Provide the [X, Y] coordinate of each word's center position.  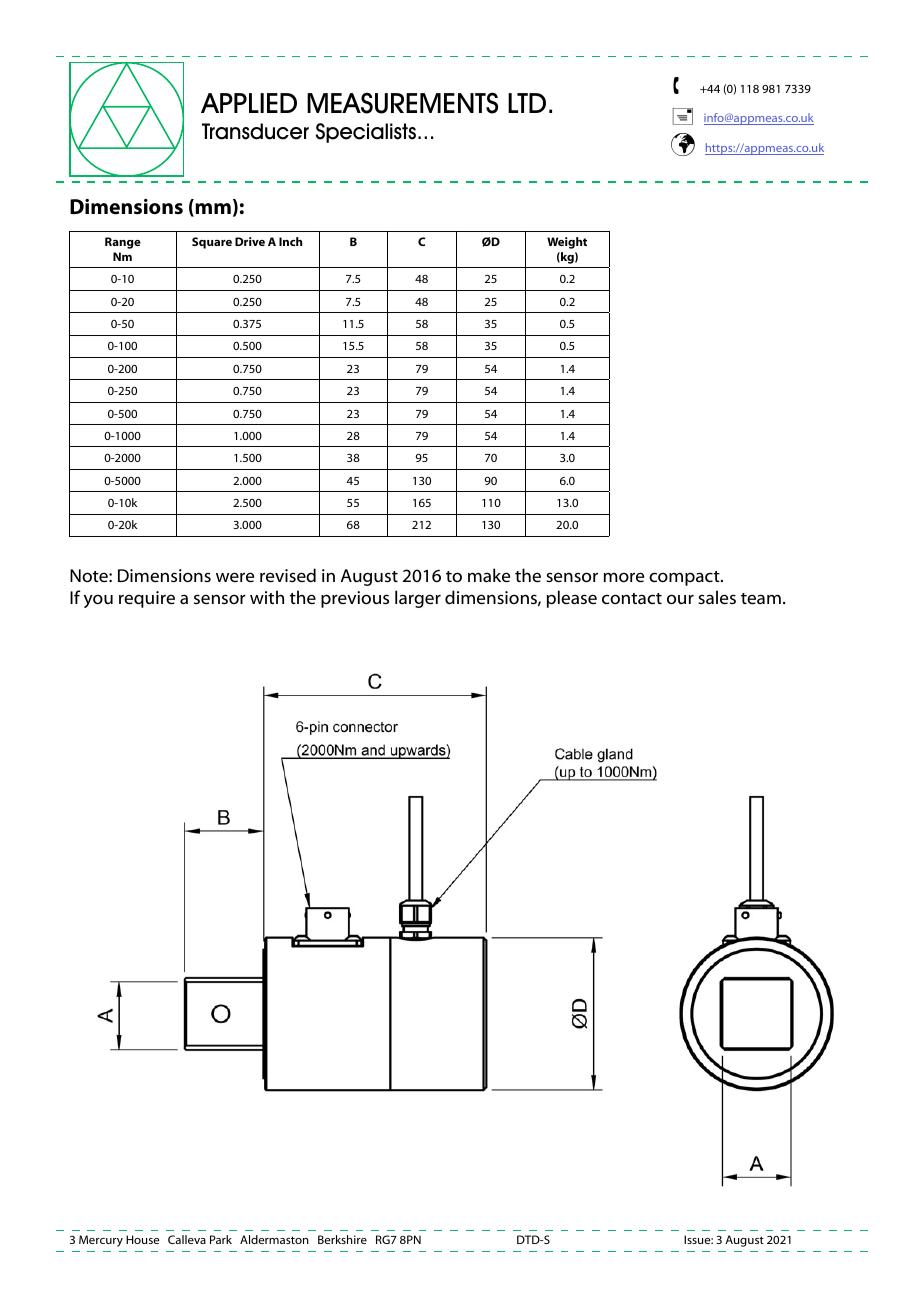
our [680, 599]
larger [418, 599]
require [147, 599]
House [143, 1239]
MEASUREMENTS [402, 103]
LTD [527, 103]
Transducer [255, 131]
